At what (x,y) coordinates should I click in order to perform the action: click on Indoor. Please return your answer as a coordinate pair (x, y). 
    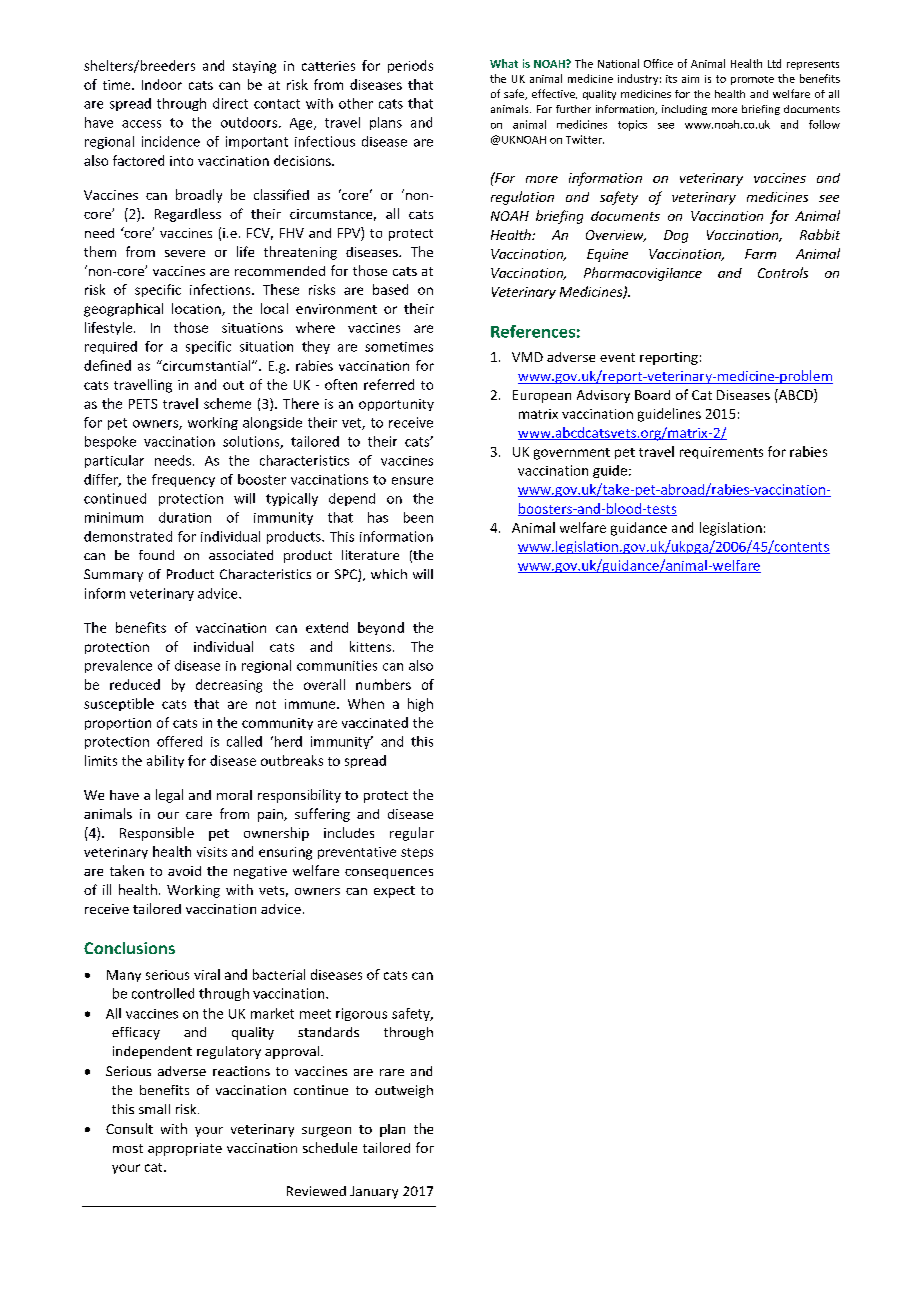
    Looking at the image, I should click on (162, 84).
